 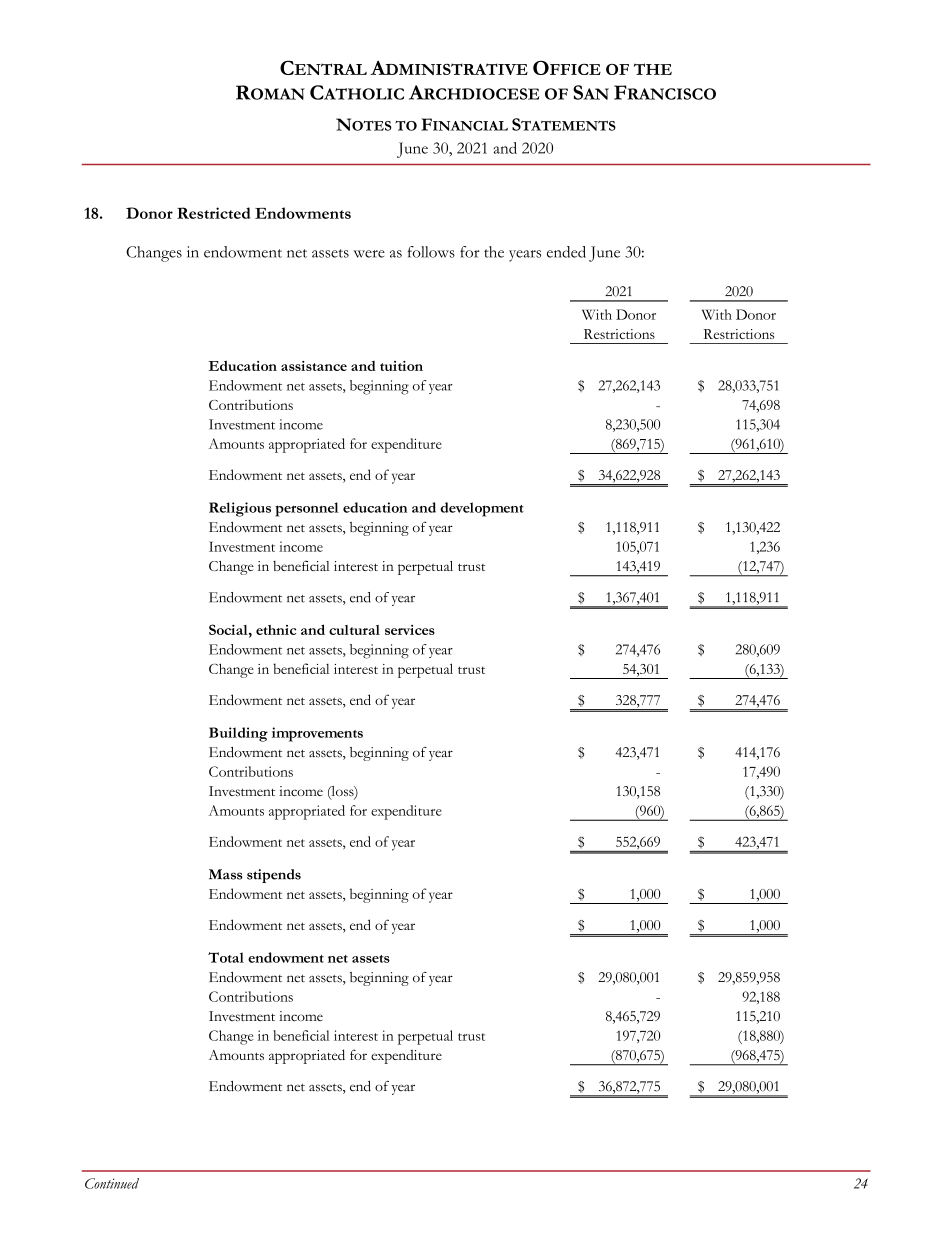 What do you see at coordinates (274, 876) in the document?
I see `stipends` at bounding box center [274, 876].
